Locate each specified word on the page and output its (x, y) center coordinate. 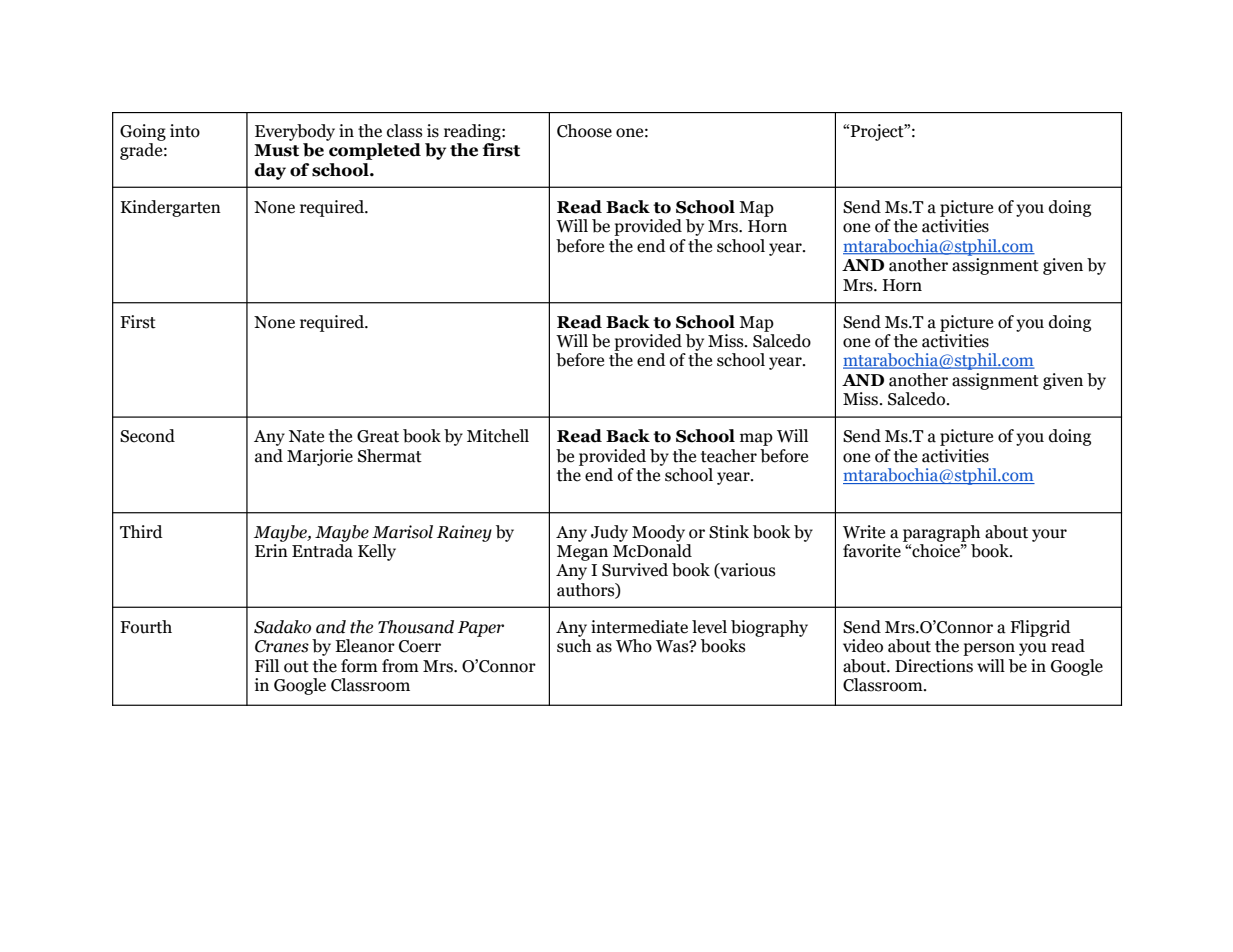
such (574, 646)
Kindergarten (171, 208)
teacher (729, 456)
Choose (584, 131)
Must (276, 150)
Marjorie (320, 457)
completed (375, 151)
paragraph (941, 533)
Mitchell (498, 436)
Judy (609, 533)
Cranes (282, 646)
